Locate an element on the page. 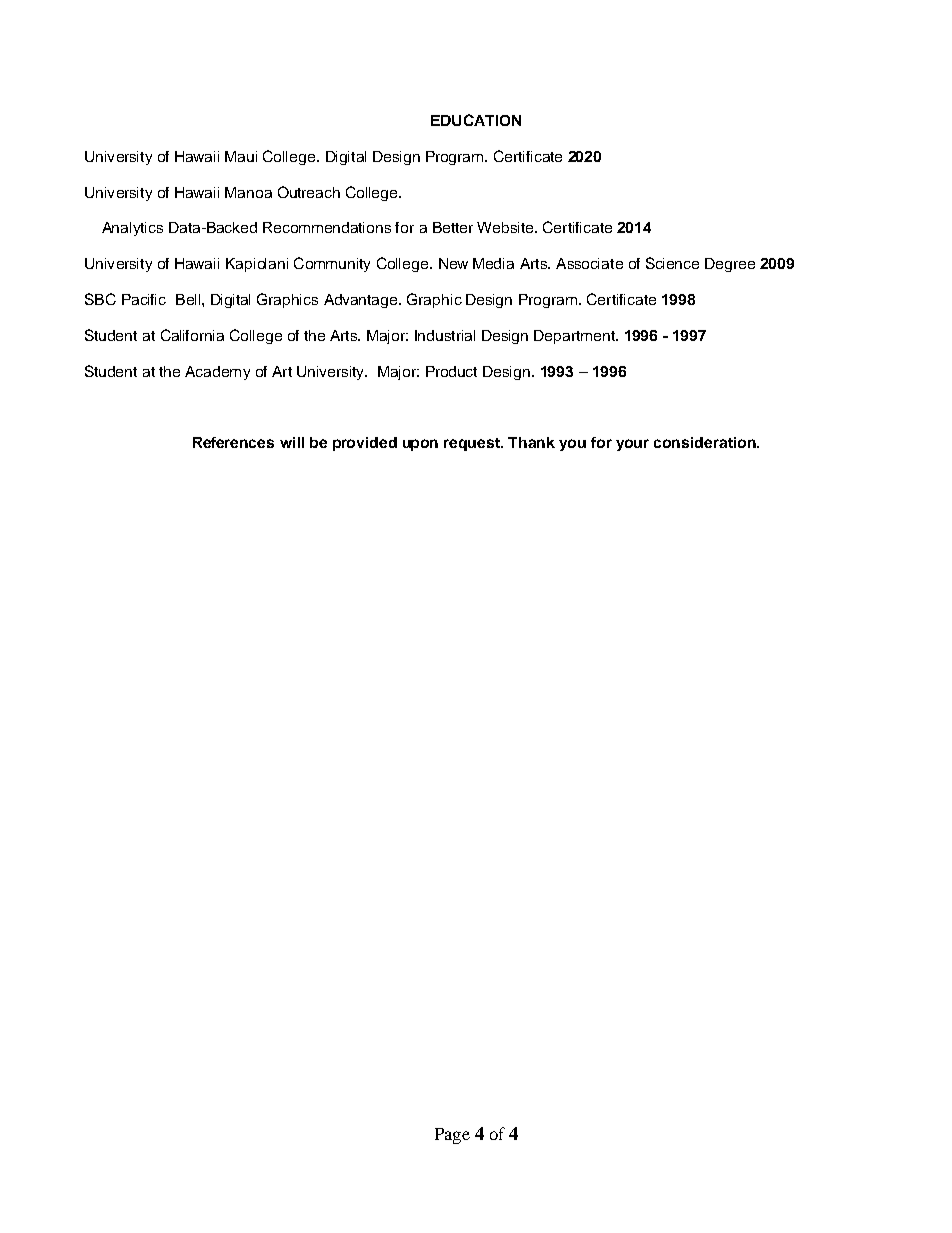 The width and height of the page is (952, 1233). upon is located at coordinates (420, 445).
